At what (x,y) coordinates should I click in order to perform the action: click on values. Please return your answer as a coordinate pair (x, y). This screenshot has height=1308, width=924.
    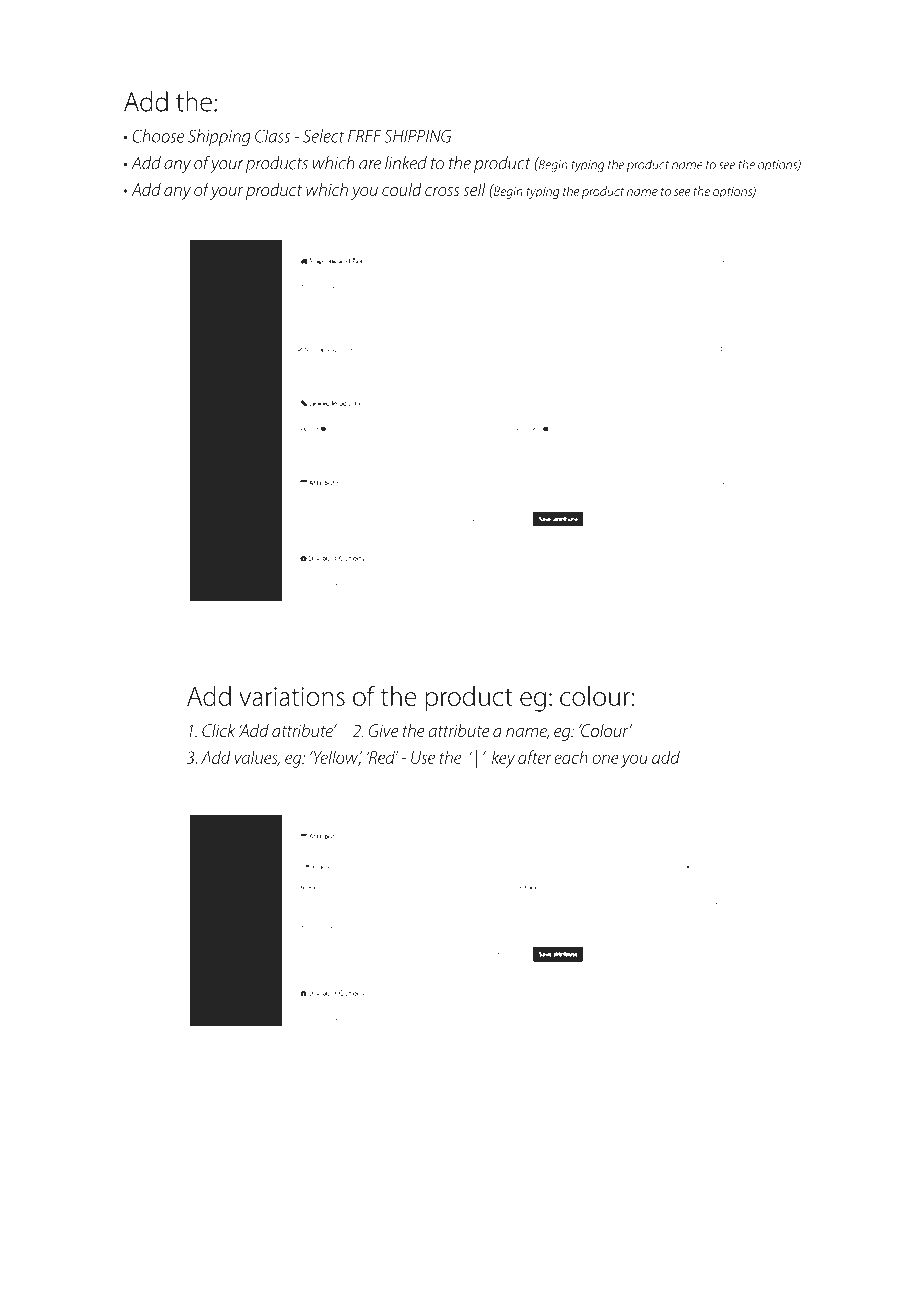
    Looking at the image, I should click on (257, 758).
